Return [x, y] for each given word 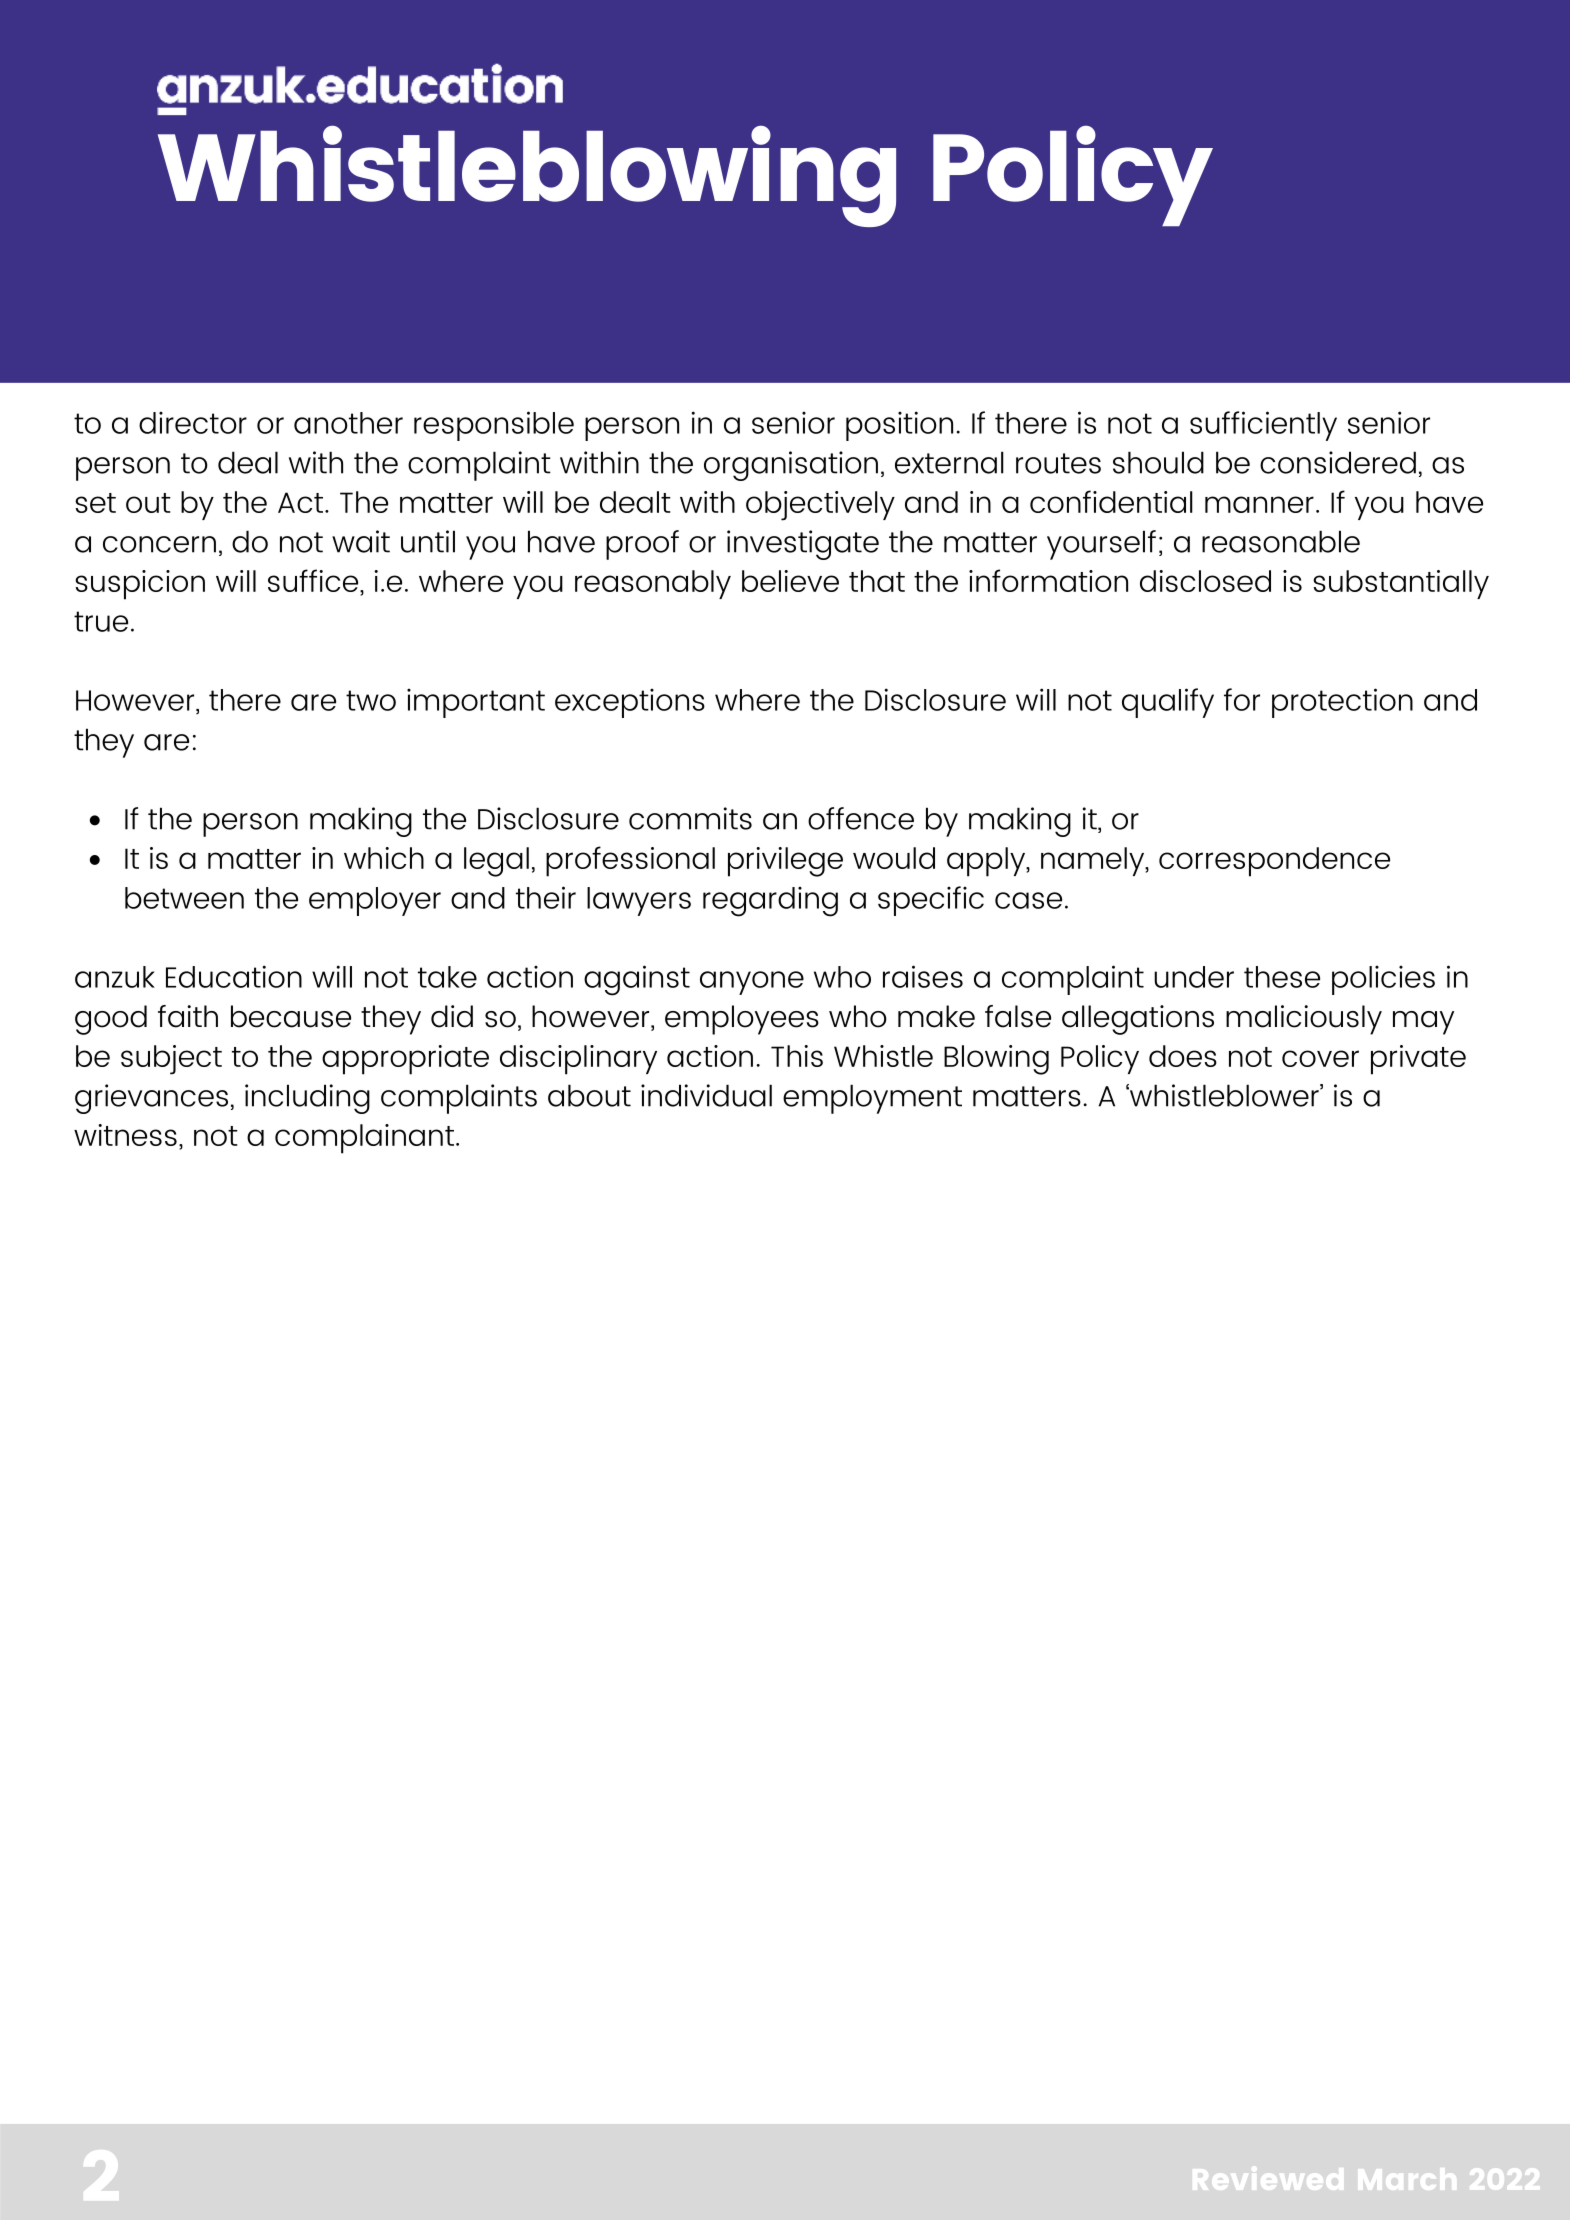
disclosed [1205, 581]
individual [706, 1095]
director [193, 423]
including [307, 1099]
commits [690, 818]
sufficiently [1263, 426]
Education [234, 976]
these [1282, 977]
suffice [314, 580]
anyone [752, 983]
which [384, 858]
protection [1342, 703]
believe [790, 581]
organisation [791, 466]
